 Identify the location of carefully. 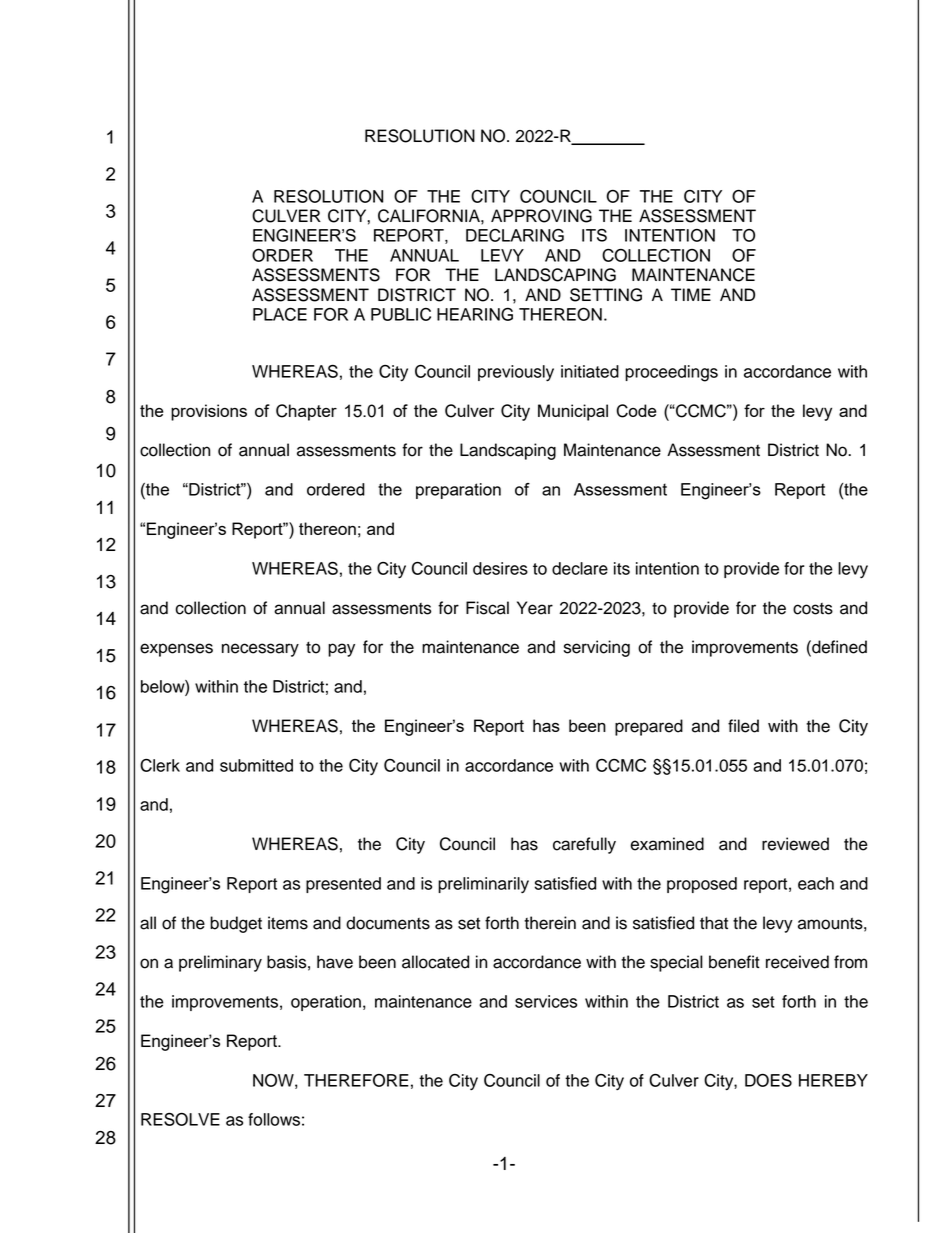
(584, 845).
